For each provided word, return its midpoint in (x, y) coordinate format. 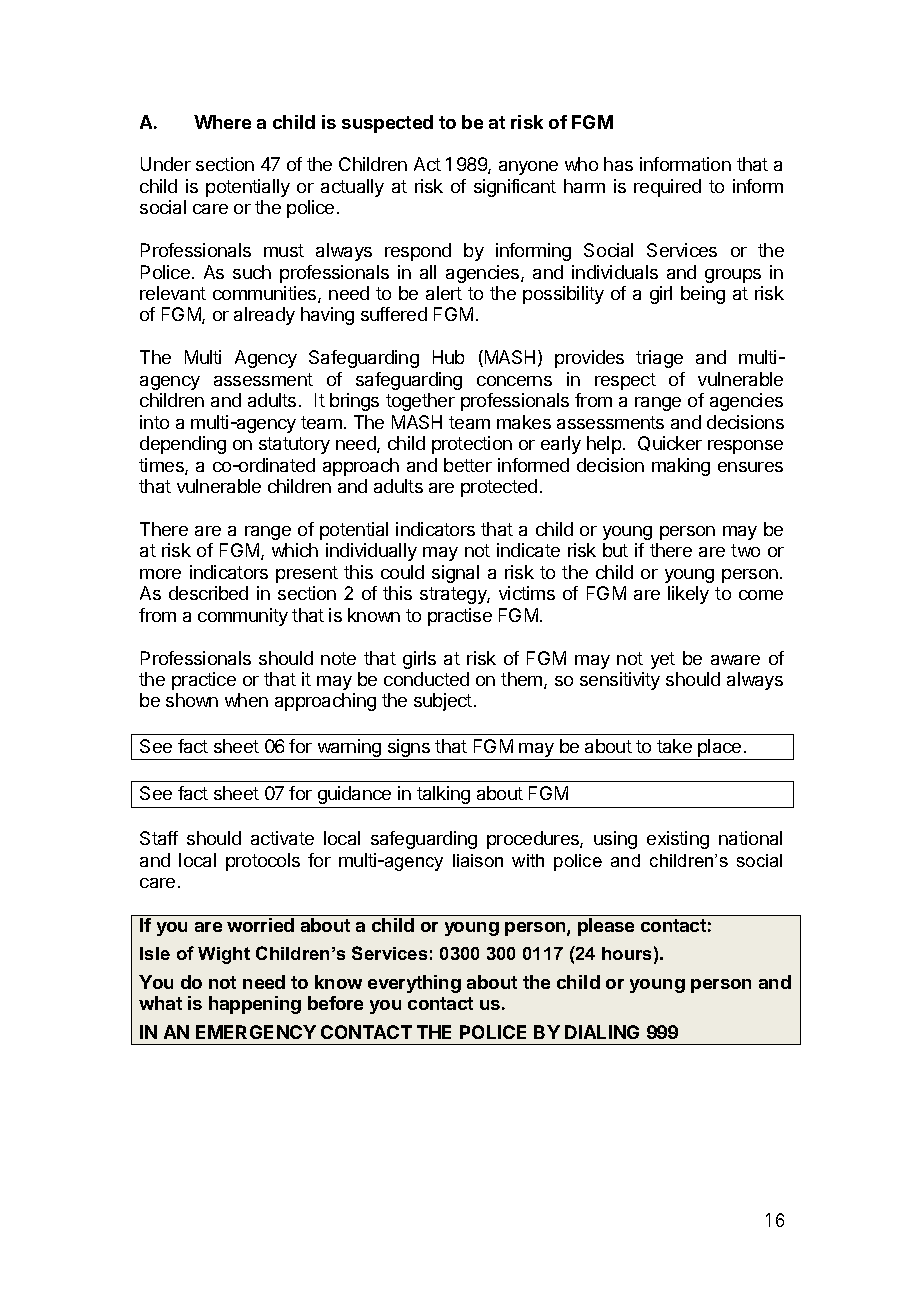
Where (222, 122)
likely (688, 595)
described (208, 593)
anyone (528, 168)
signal (455, 574)
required (667, 188)
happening (255, 1005)
